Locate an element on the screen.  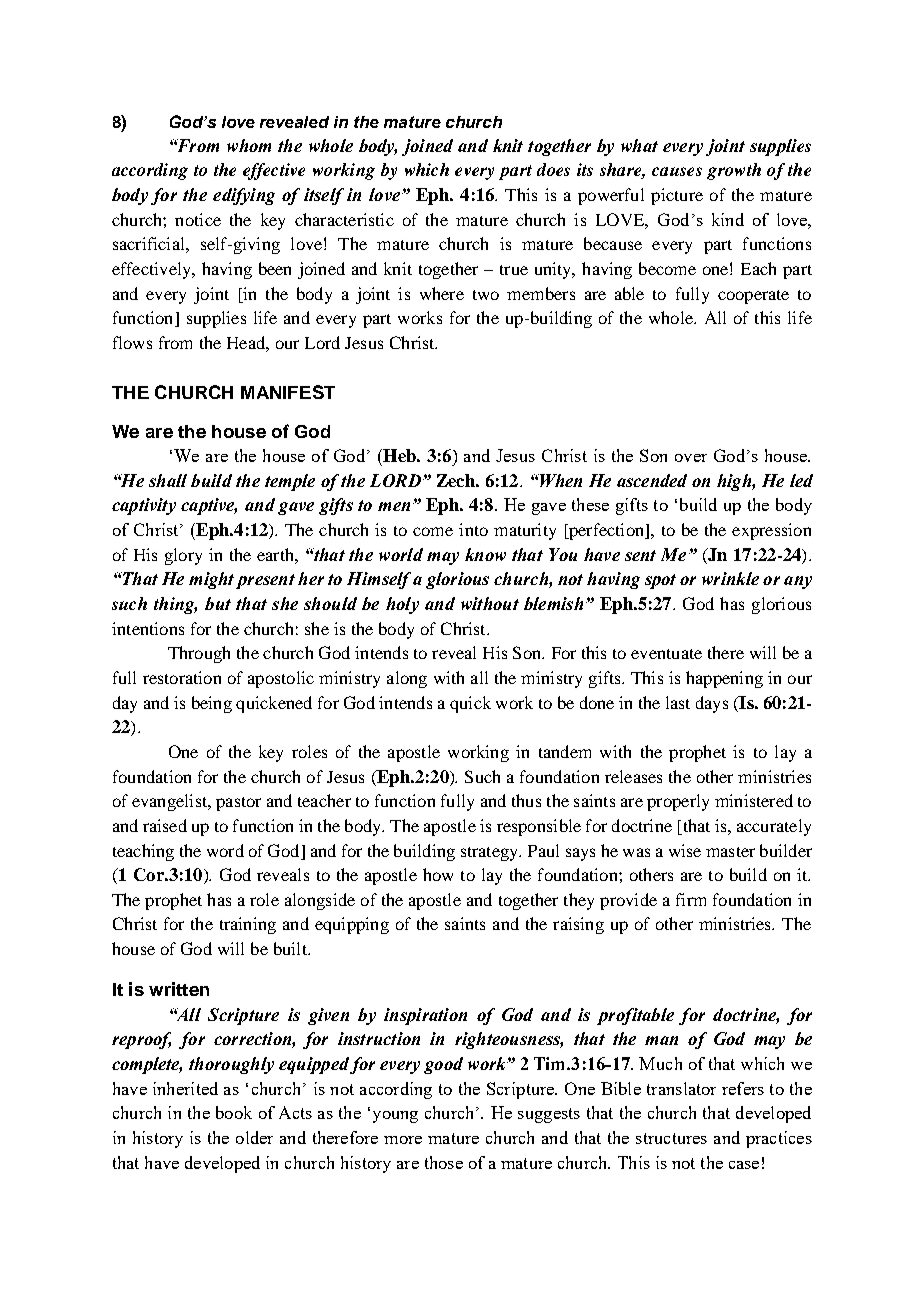
growth is located at coordinates (734, 171).
